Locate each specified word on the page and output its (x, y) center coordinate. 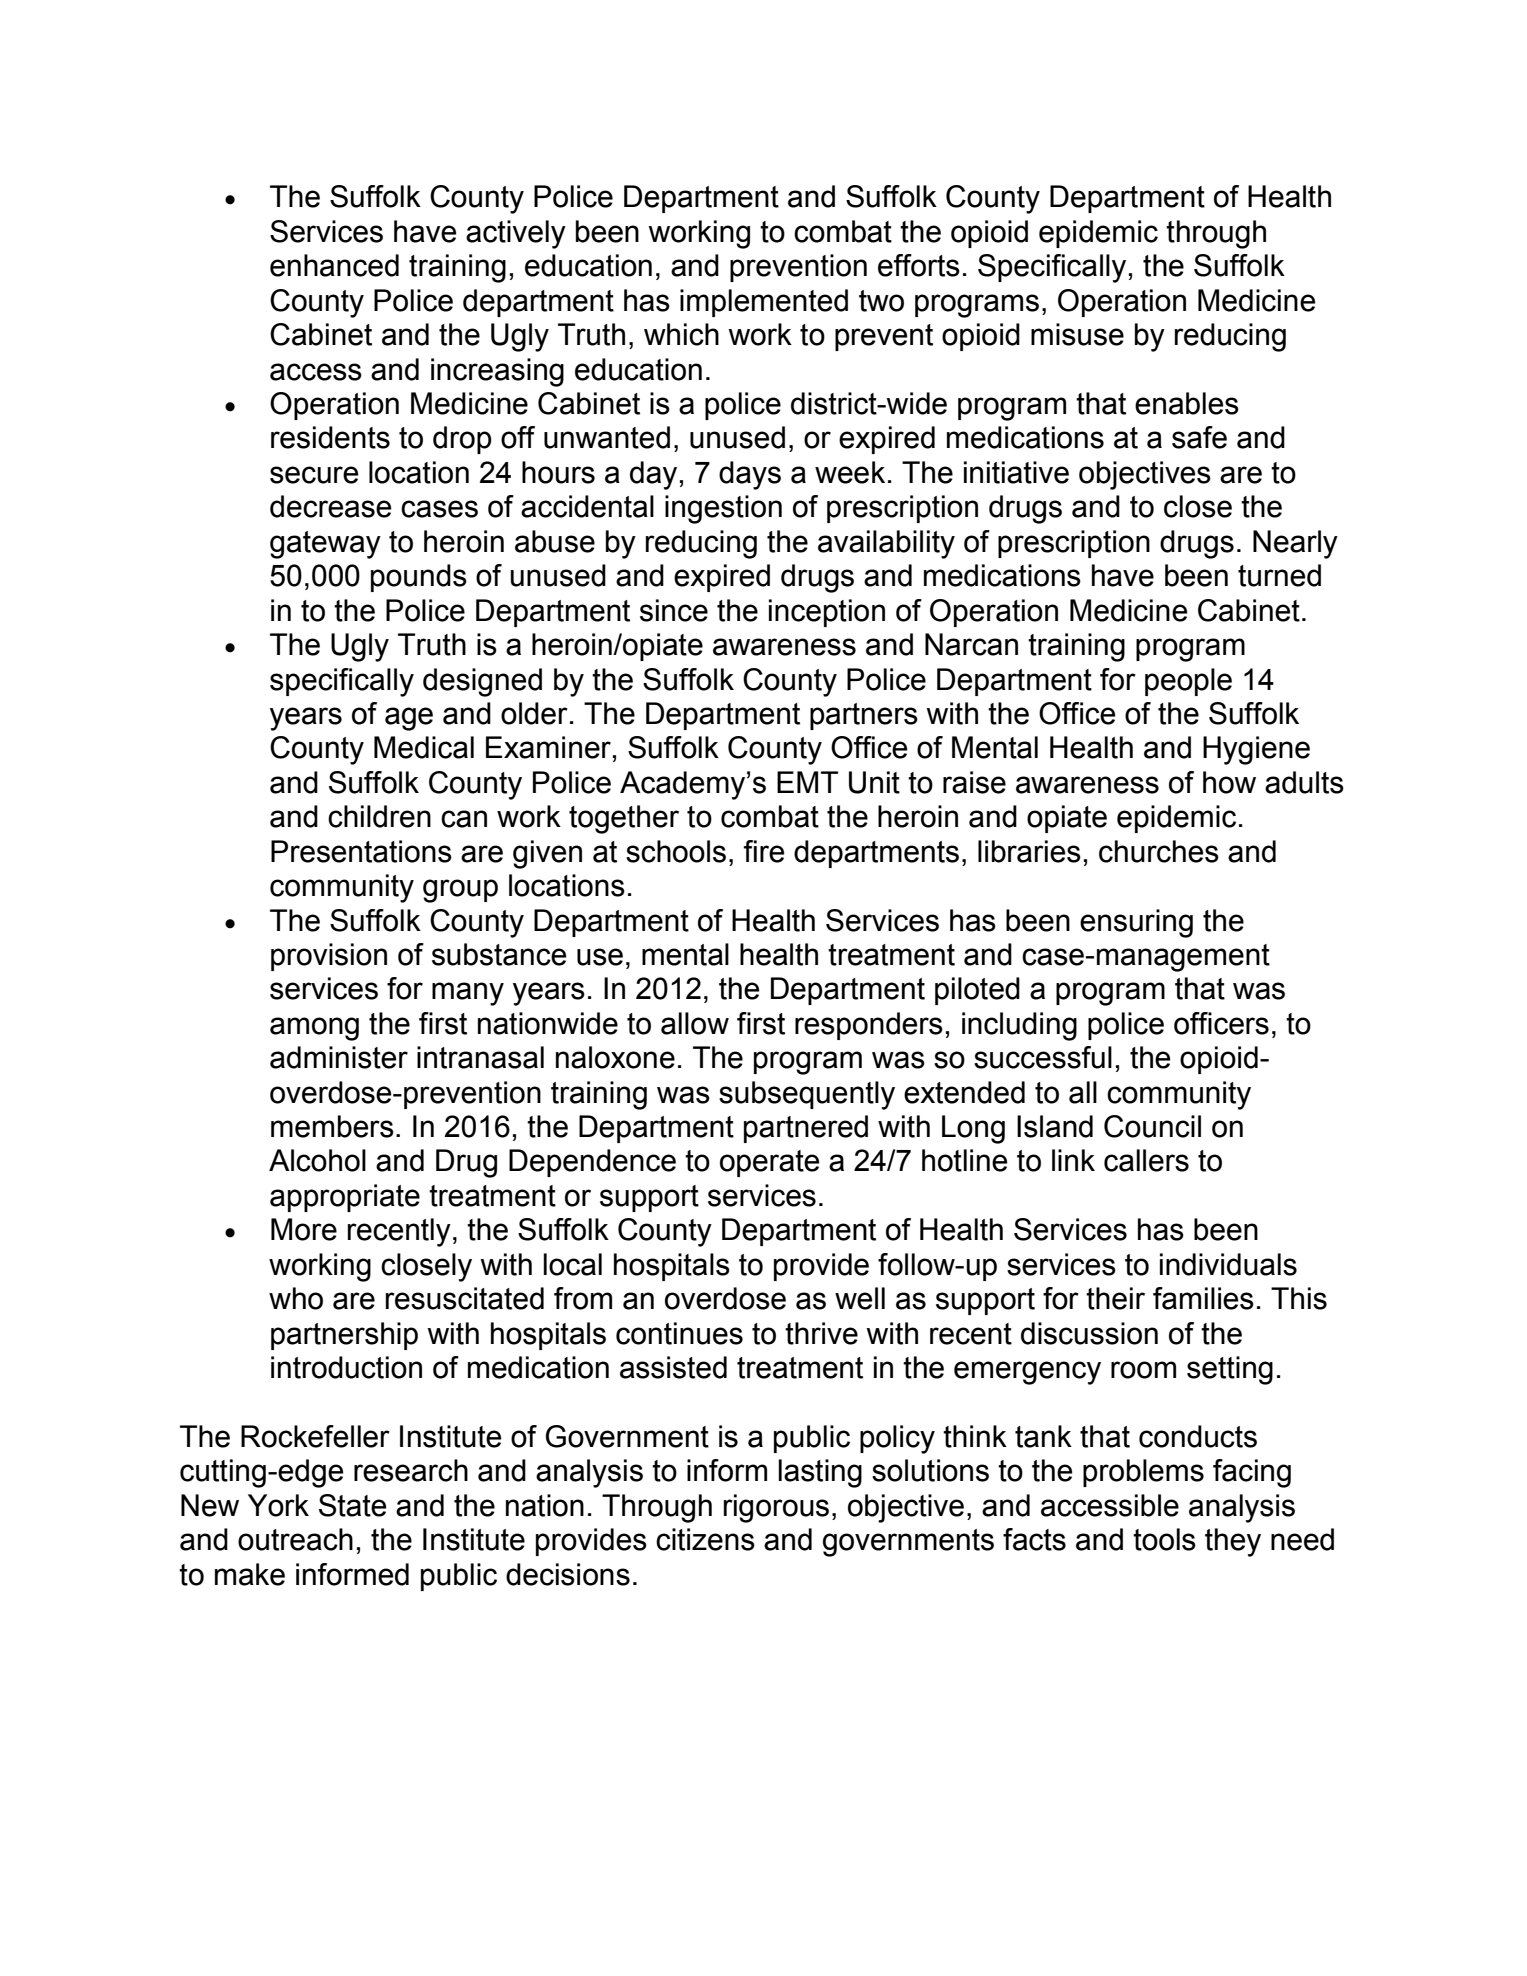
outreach (295, 1539)
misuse (1077, 334)
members (332, 1126)
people (1188, 682)
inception (827, 613)
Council (1152, 1126)
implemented (764, 303)
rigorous (776, 1508)
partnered (806, 1129)
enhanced (334, 265)
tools (1164, 1539)
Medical (424, 747)
